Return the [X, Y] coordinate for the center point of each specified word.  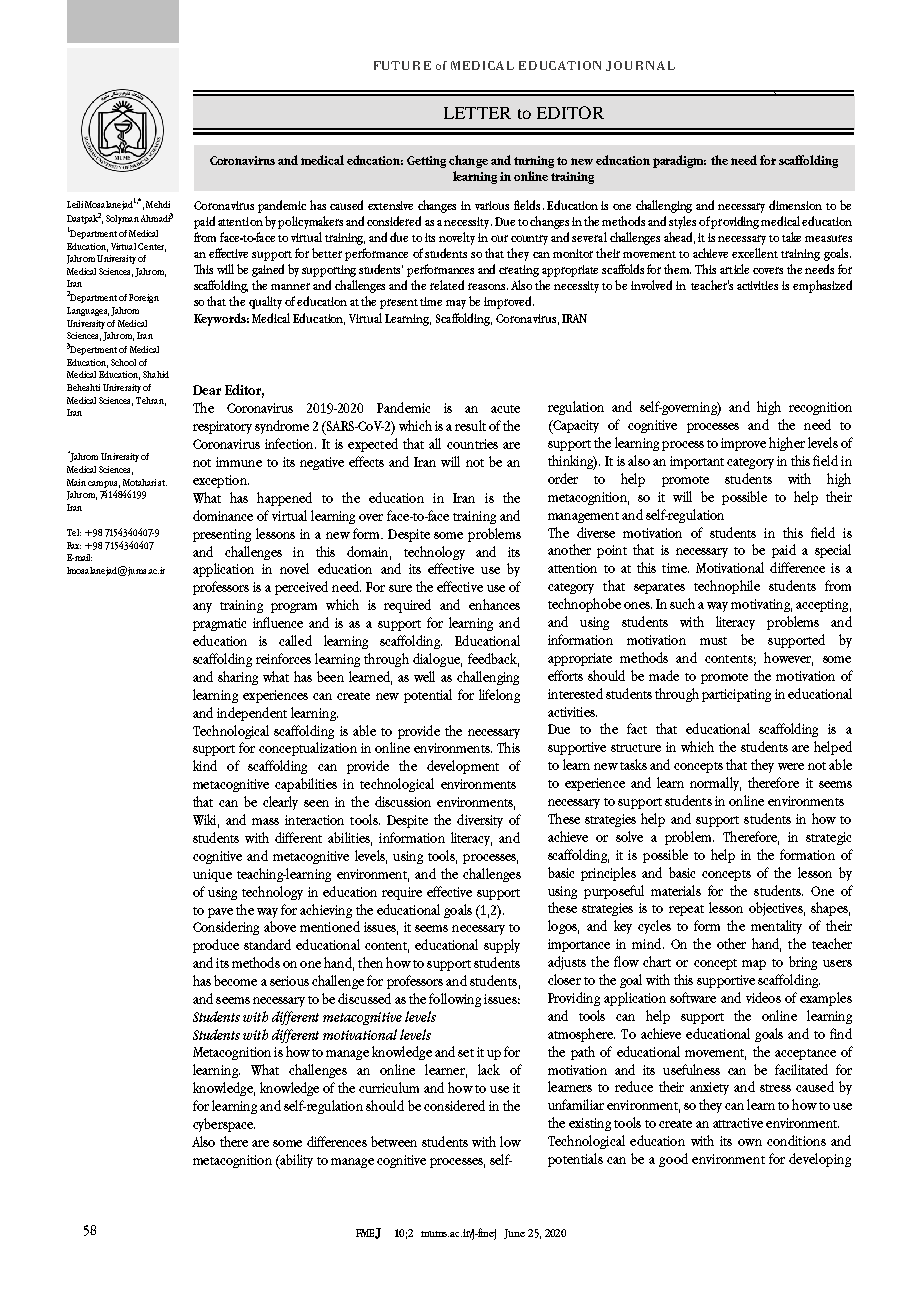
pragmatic [219, 624]
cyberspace [224, 1125]
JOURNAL [640, 66]
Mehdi [158, 204]
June [514, 1234]
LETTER [477, 113]
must [713, 641]
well [424, 676]
